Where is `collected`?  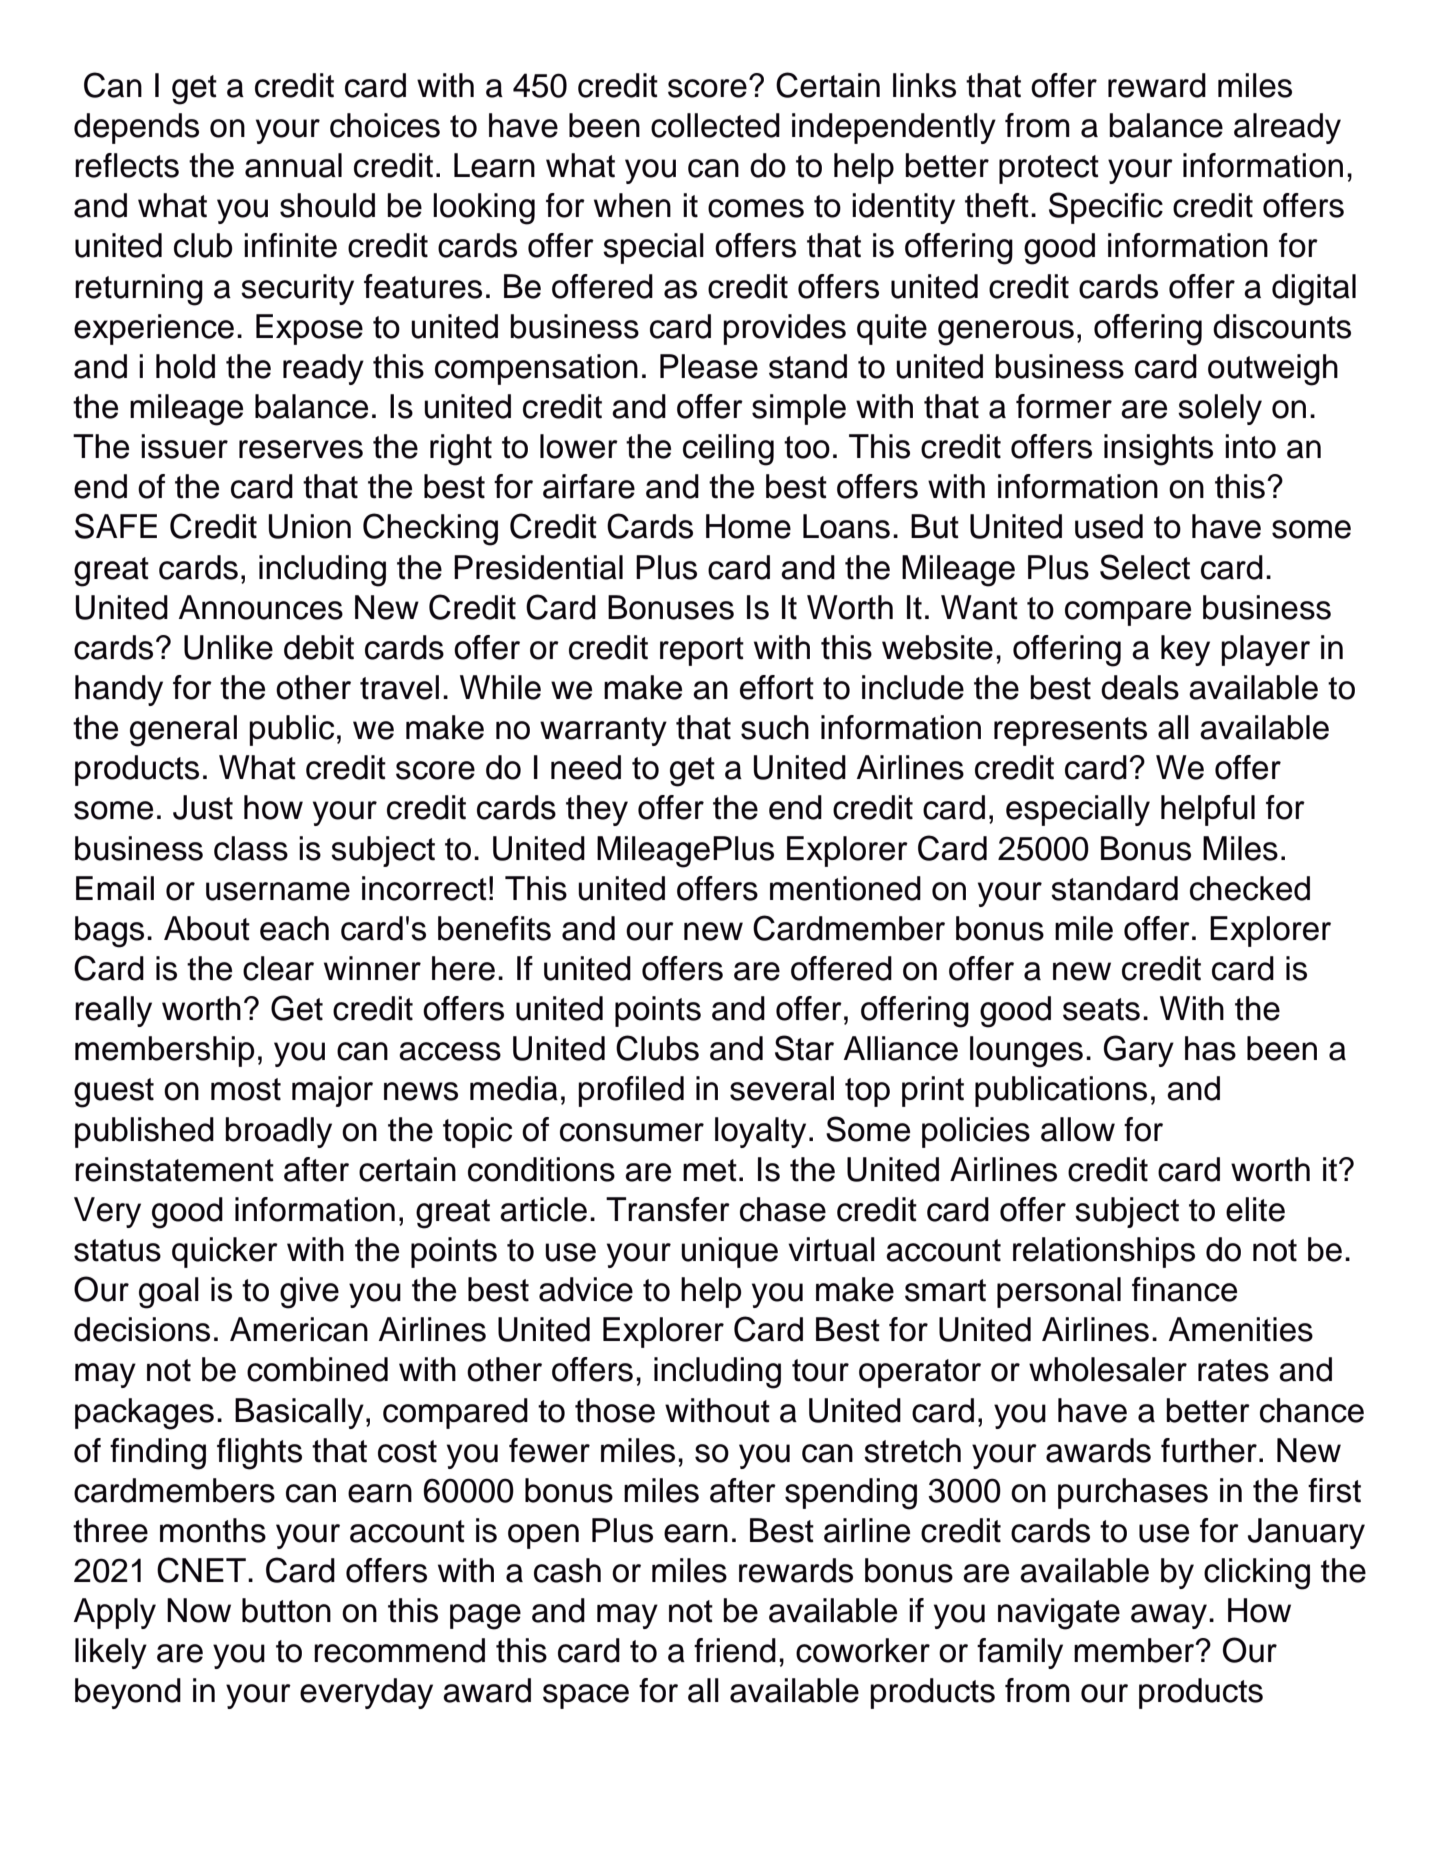
collected is located at coordinates (715, 125).
